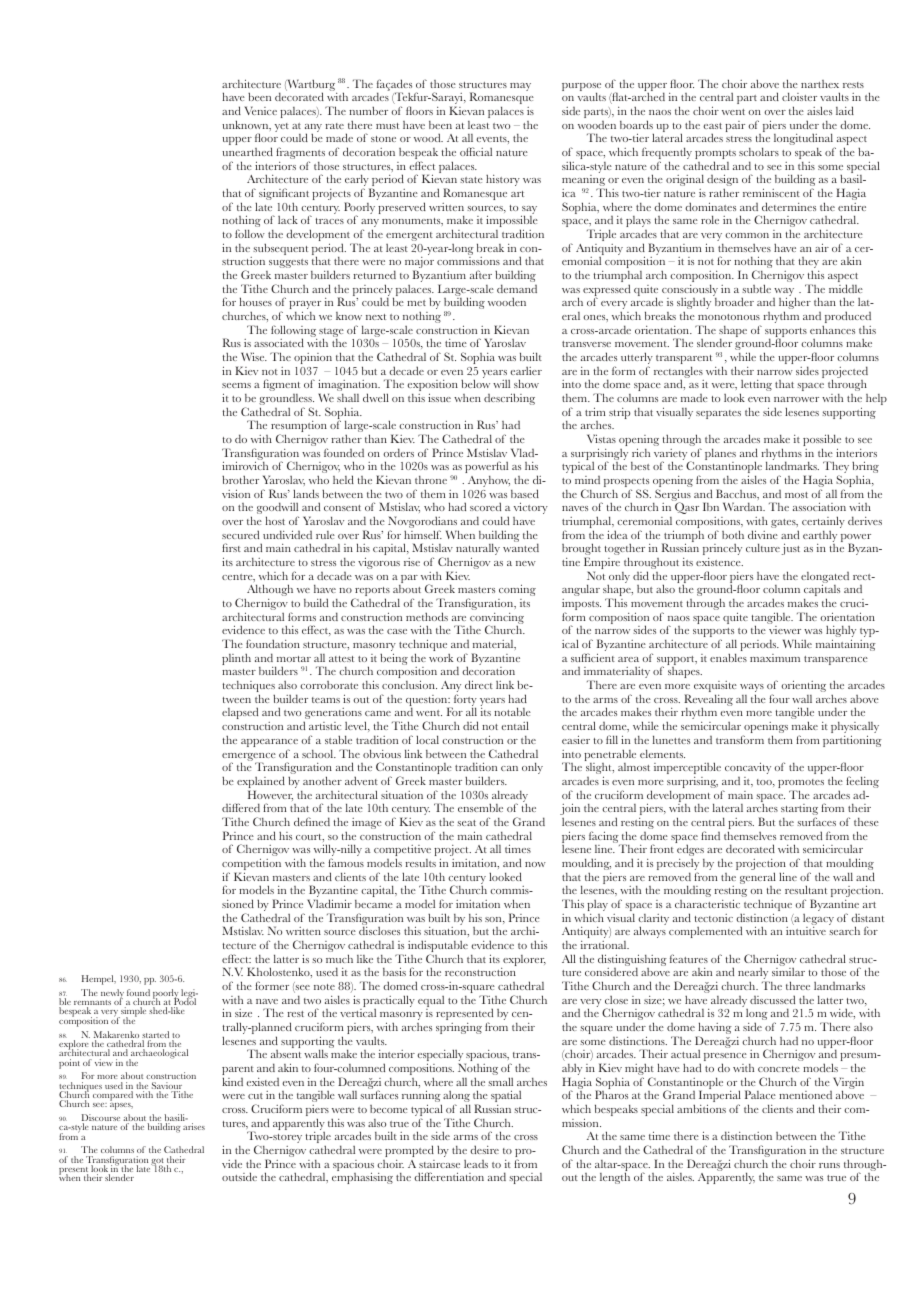 This document has height=1308, width=924. What do you see at coordinates (775, 658) in the document?
I see `maximum` at bounding box center [775, 658].
